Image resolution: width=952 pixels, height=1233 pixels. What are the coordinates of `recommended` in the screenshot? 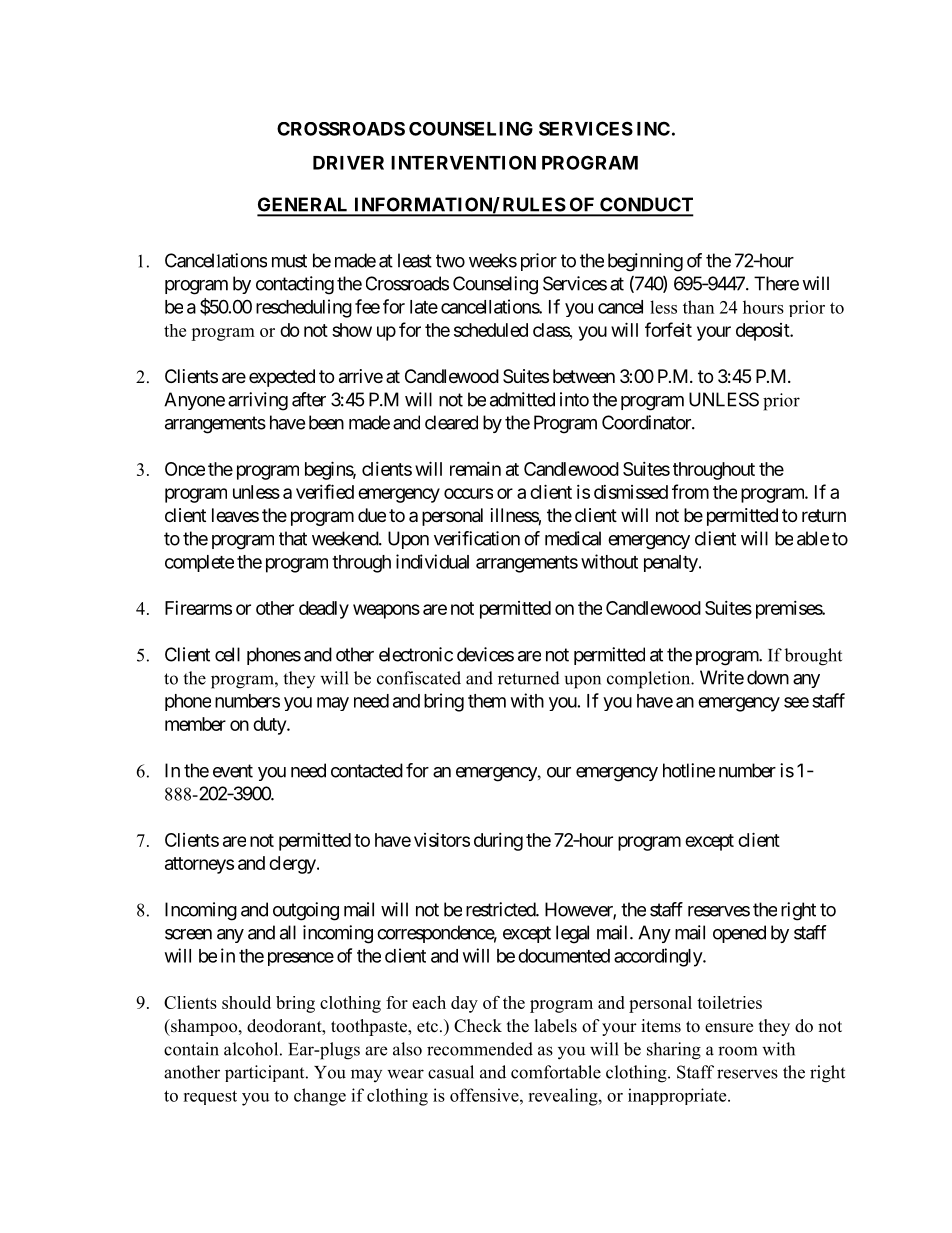 It's located at (480, 1049).
